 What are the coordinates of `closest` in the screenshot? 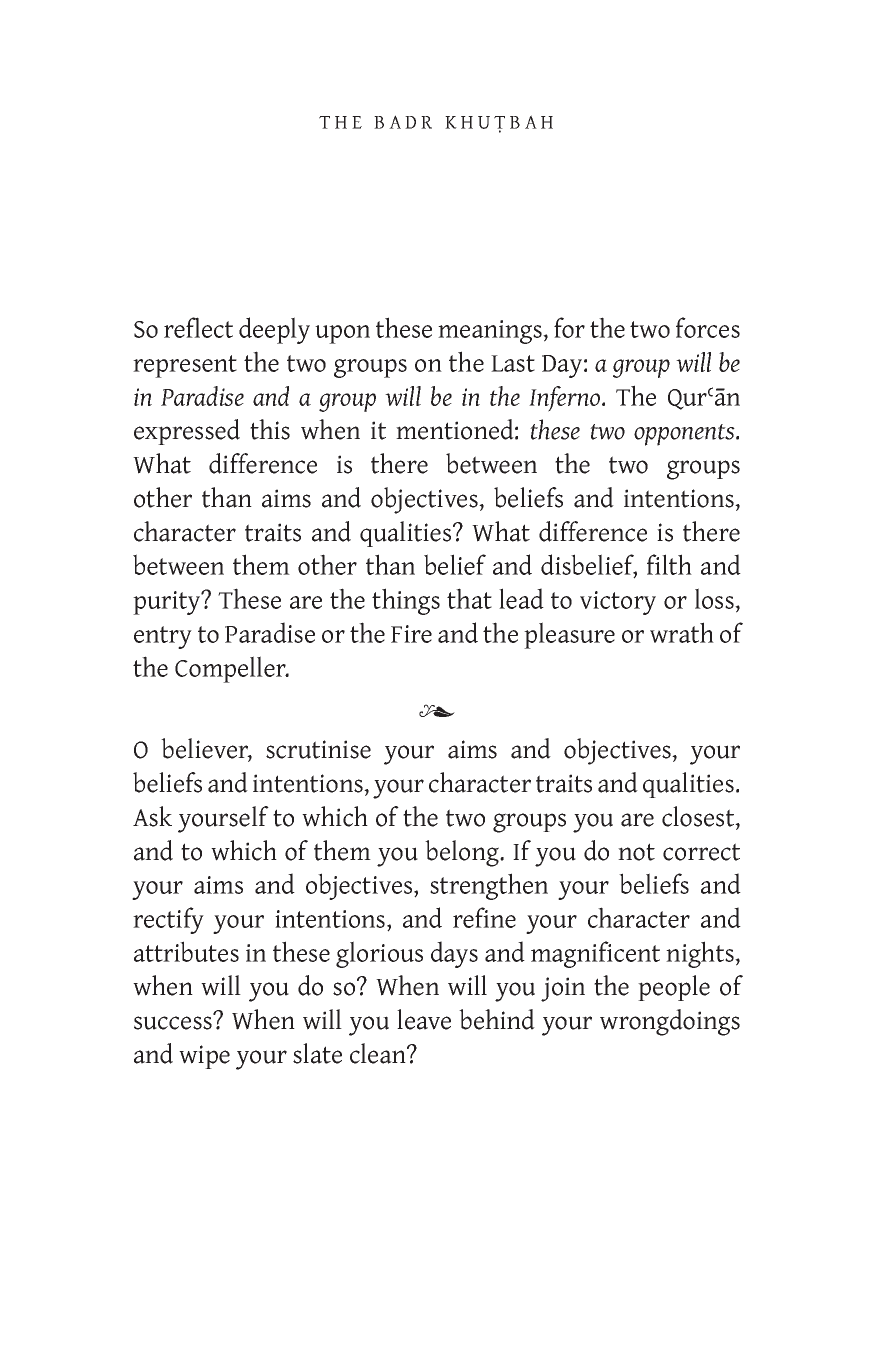 It's located at (699, 817).
